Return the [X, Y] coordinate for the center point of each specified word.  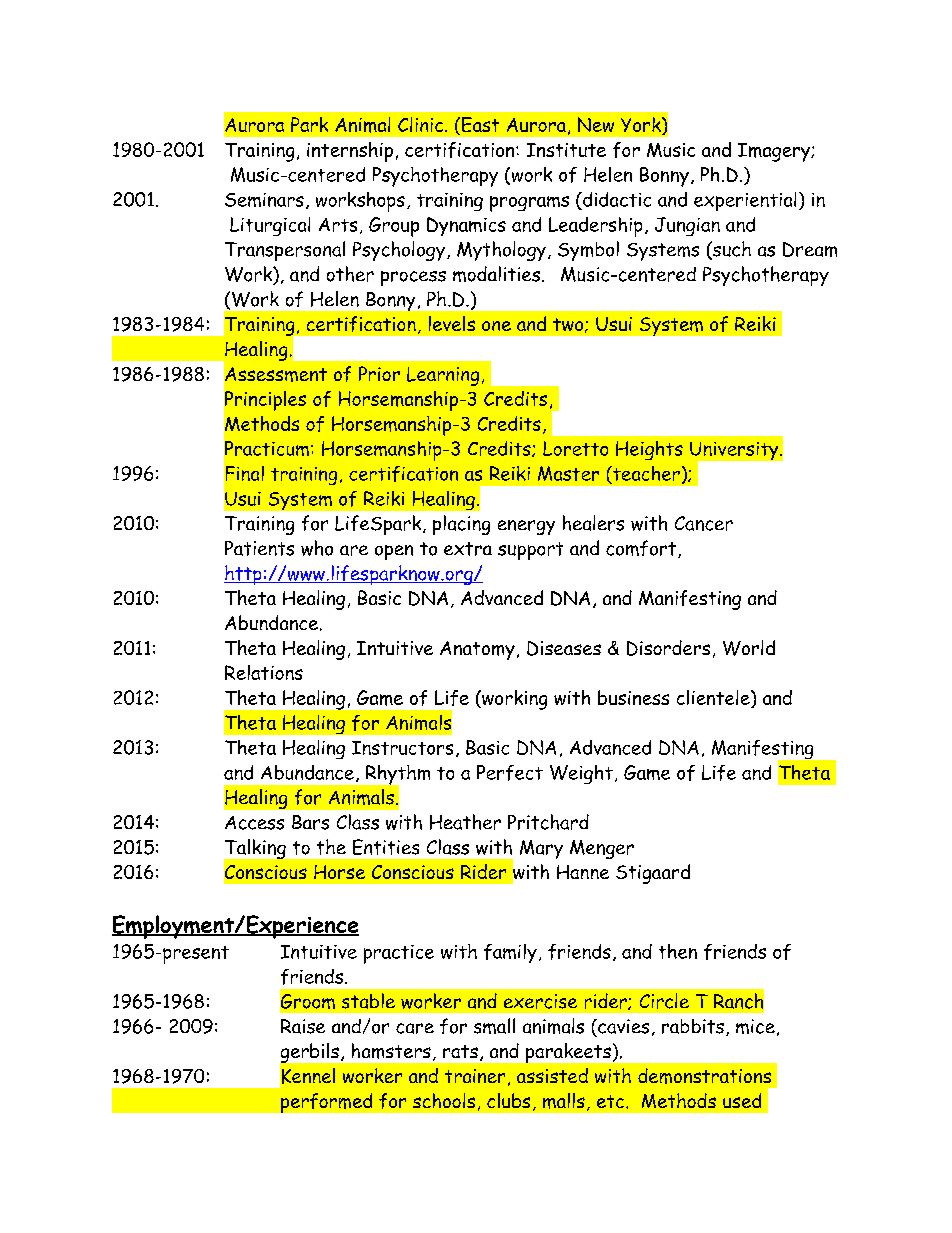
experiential [745, 201]
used [742, 1100]
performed [326, 1103]
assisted [552, 1075]
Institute [566, 150]
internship [350, 152]
